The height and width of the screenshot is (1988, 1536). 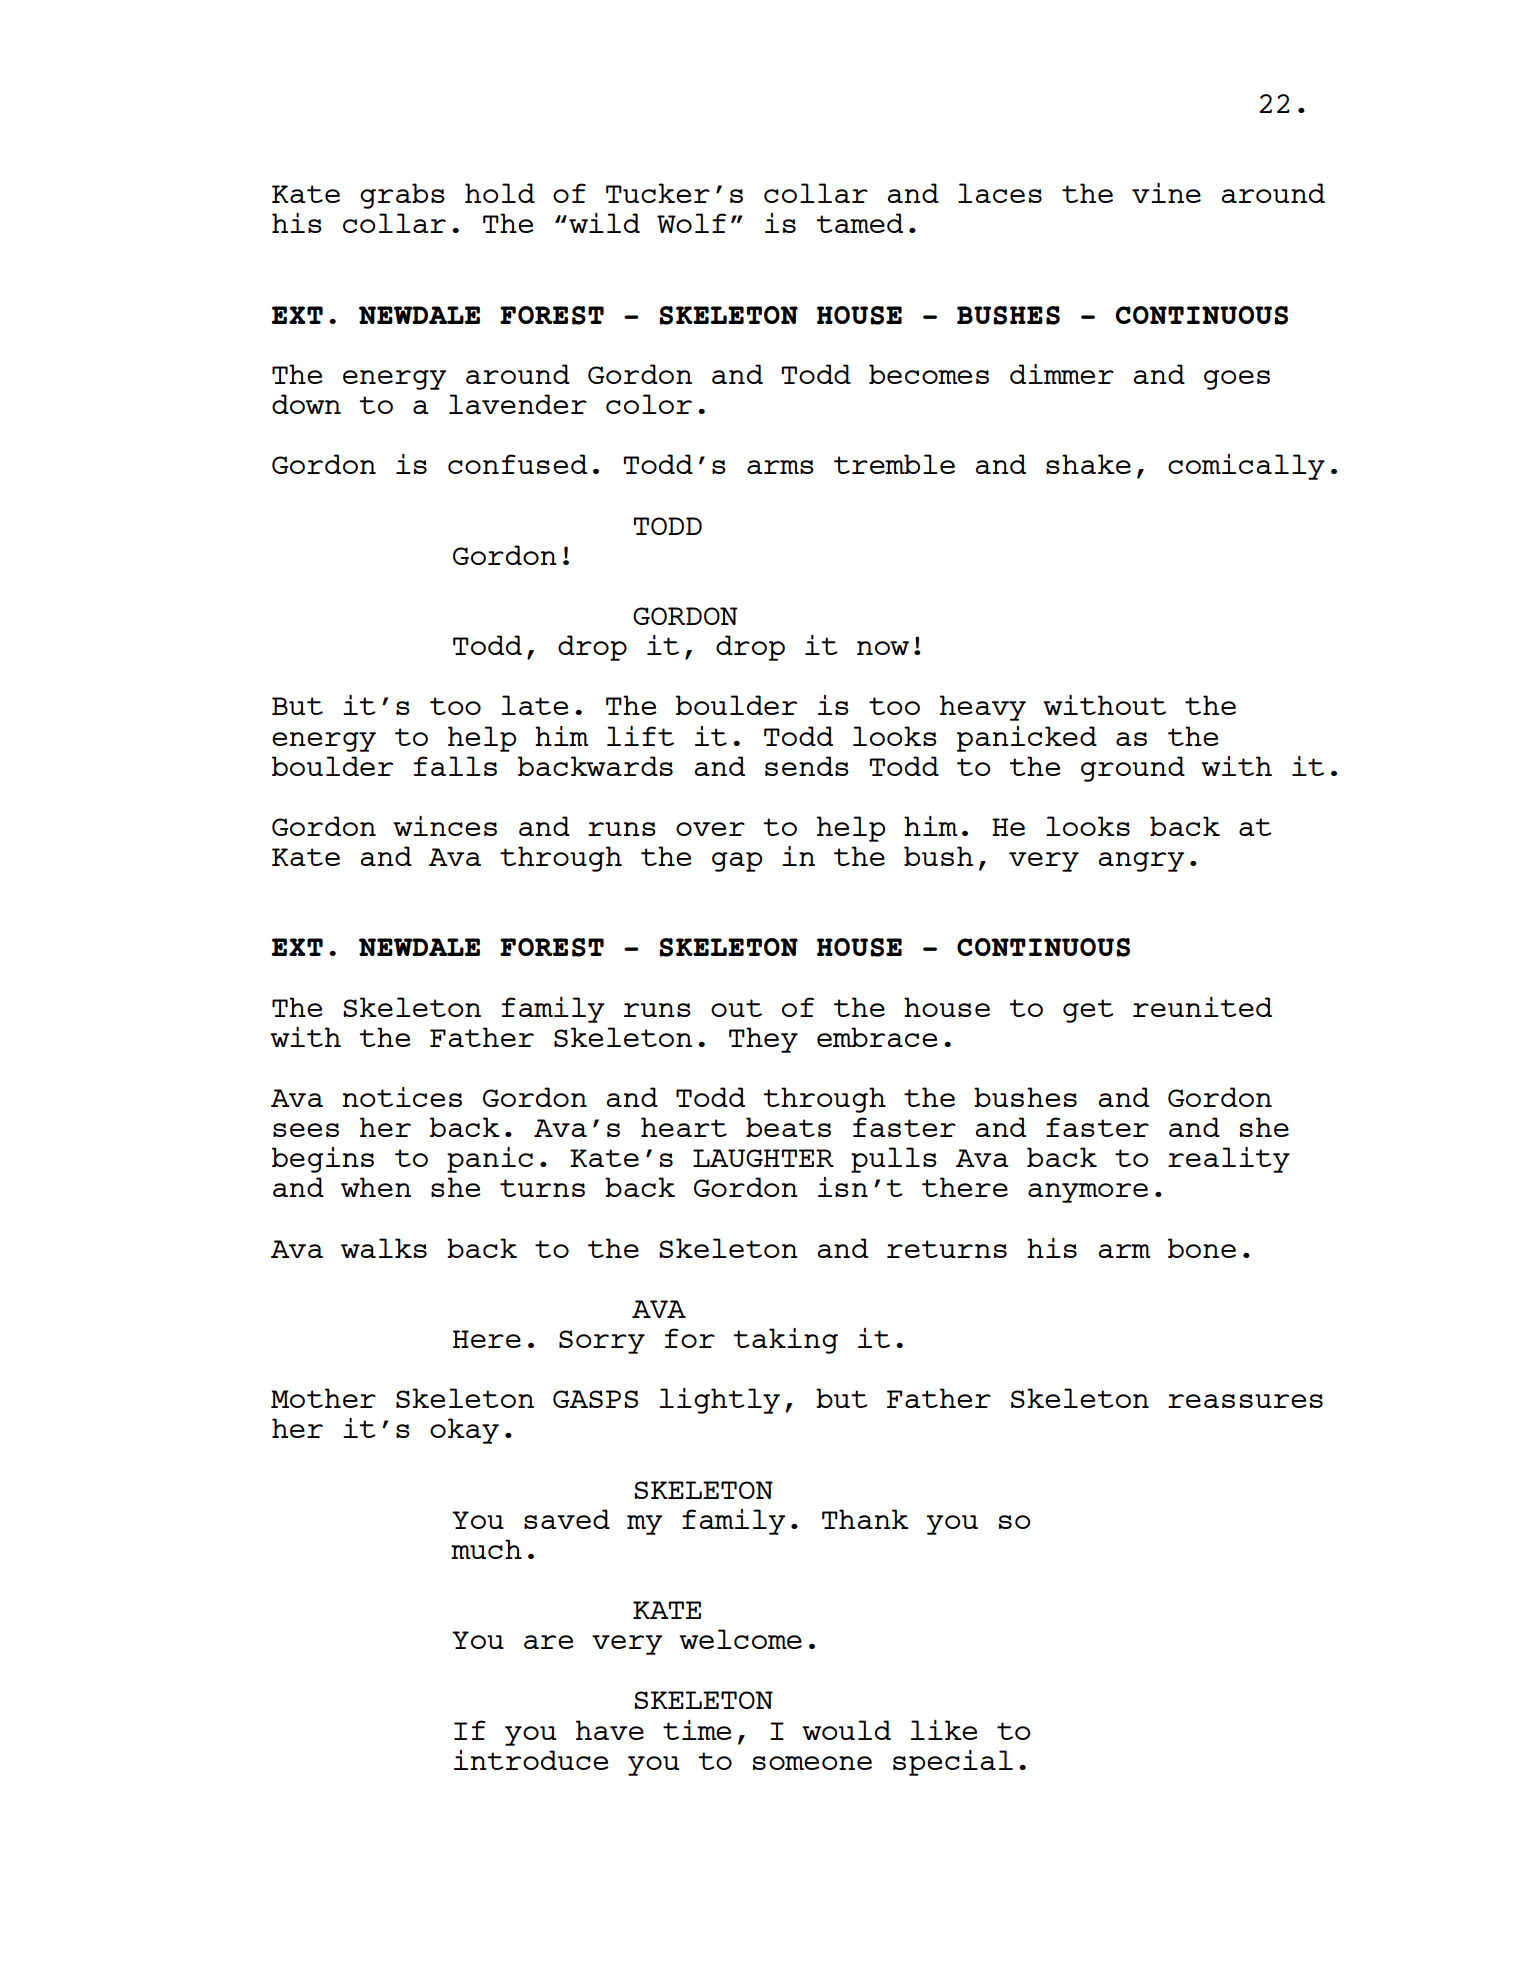 What do you see at coordinates (859, 223) in the screenshot?
I see `tamed` at bounding box center [859, 223].
